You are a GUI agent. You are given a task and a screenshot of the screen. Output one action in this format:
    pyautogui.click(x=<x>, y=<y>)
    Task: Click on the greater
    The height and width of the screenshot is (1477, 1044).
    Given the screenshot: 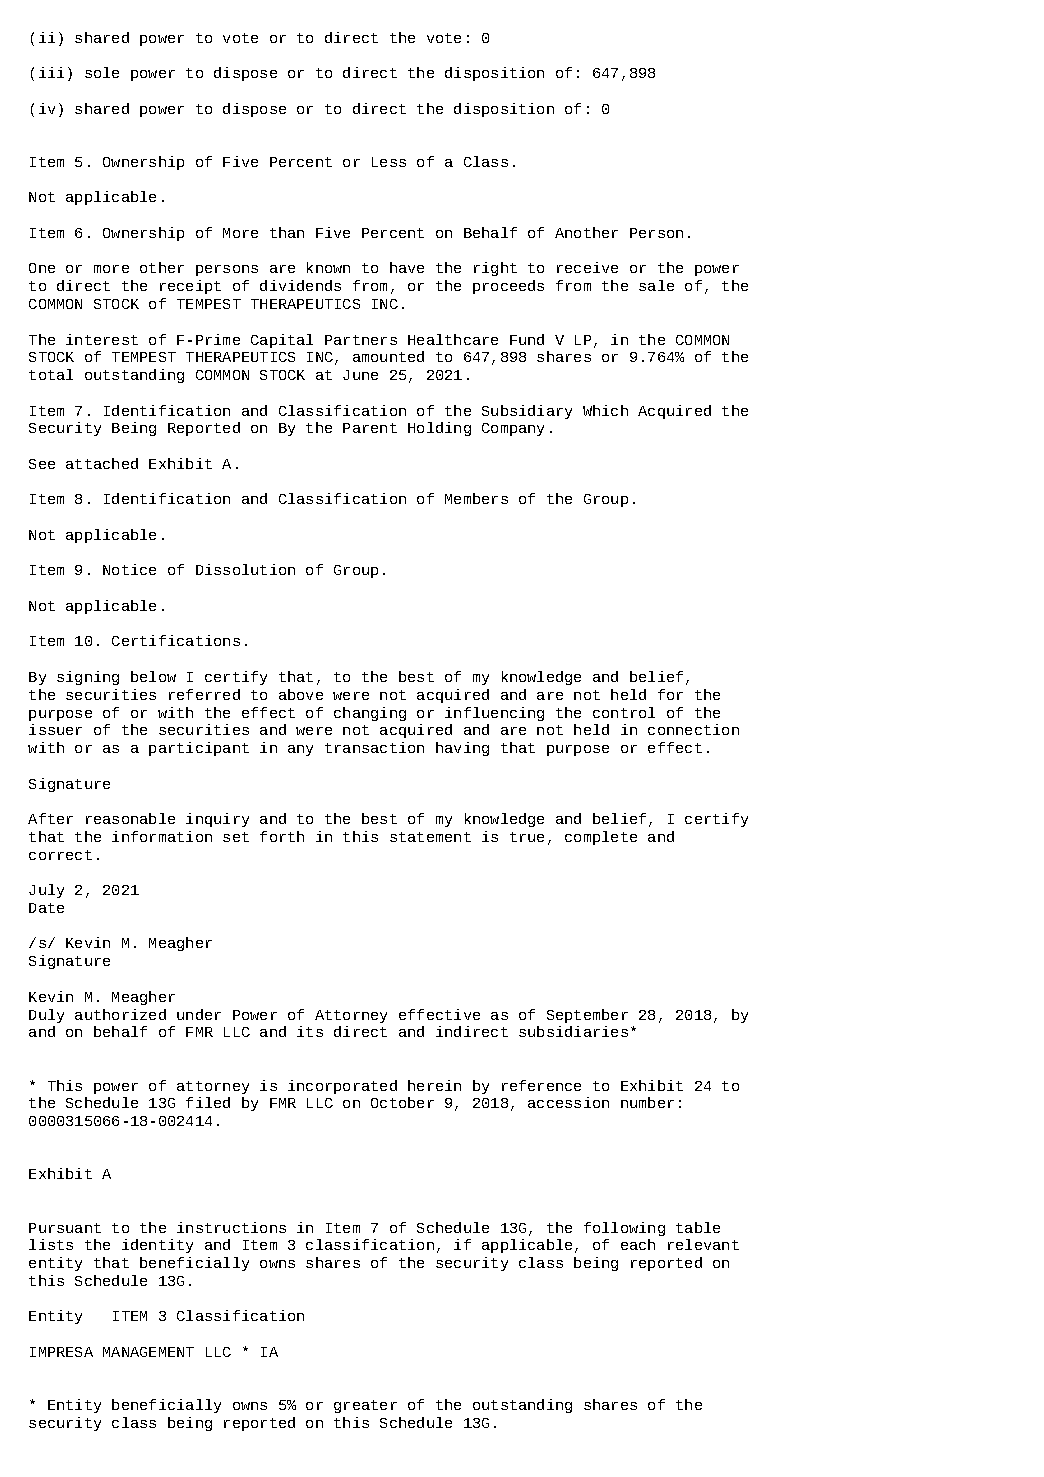 What is the action you would take?
    pyautogui.click(x=365, y=1406)
